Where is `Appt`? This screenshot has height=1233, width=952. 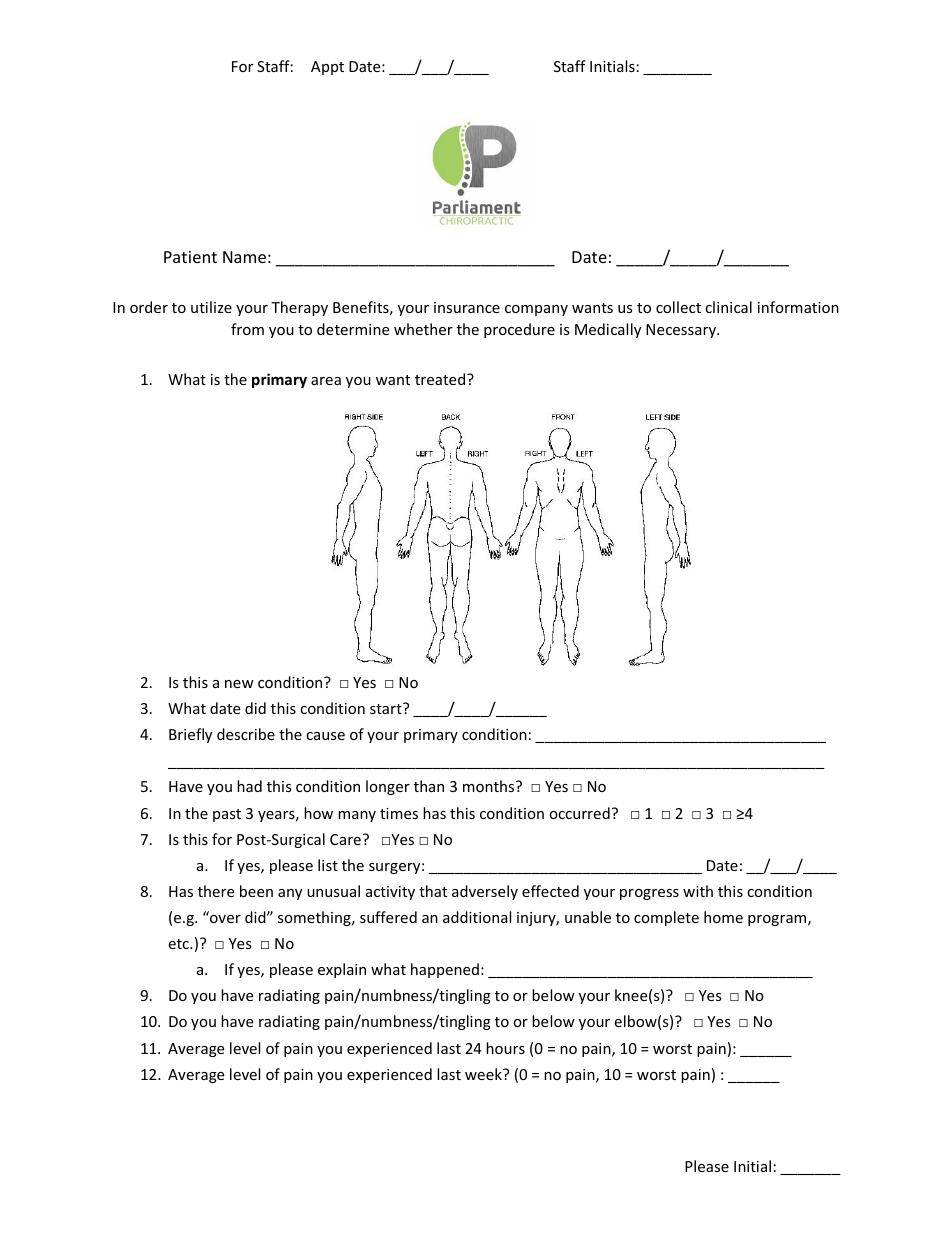 Appt is located at coordinates (327, 68).
